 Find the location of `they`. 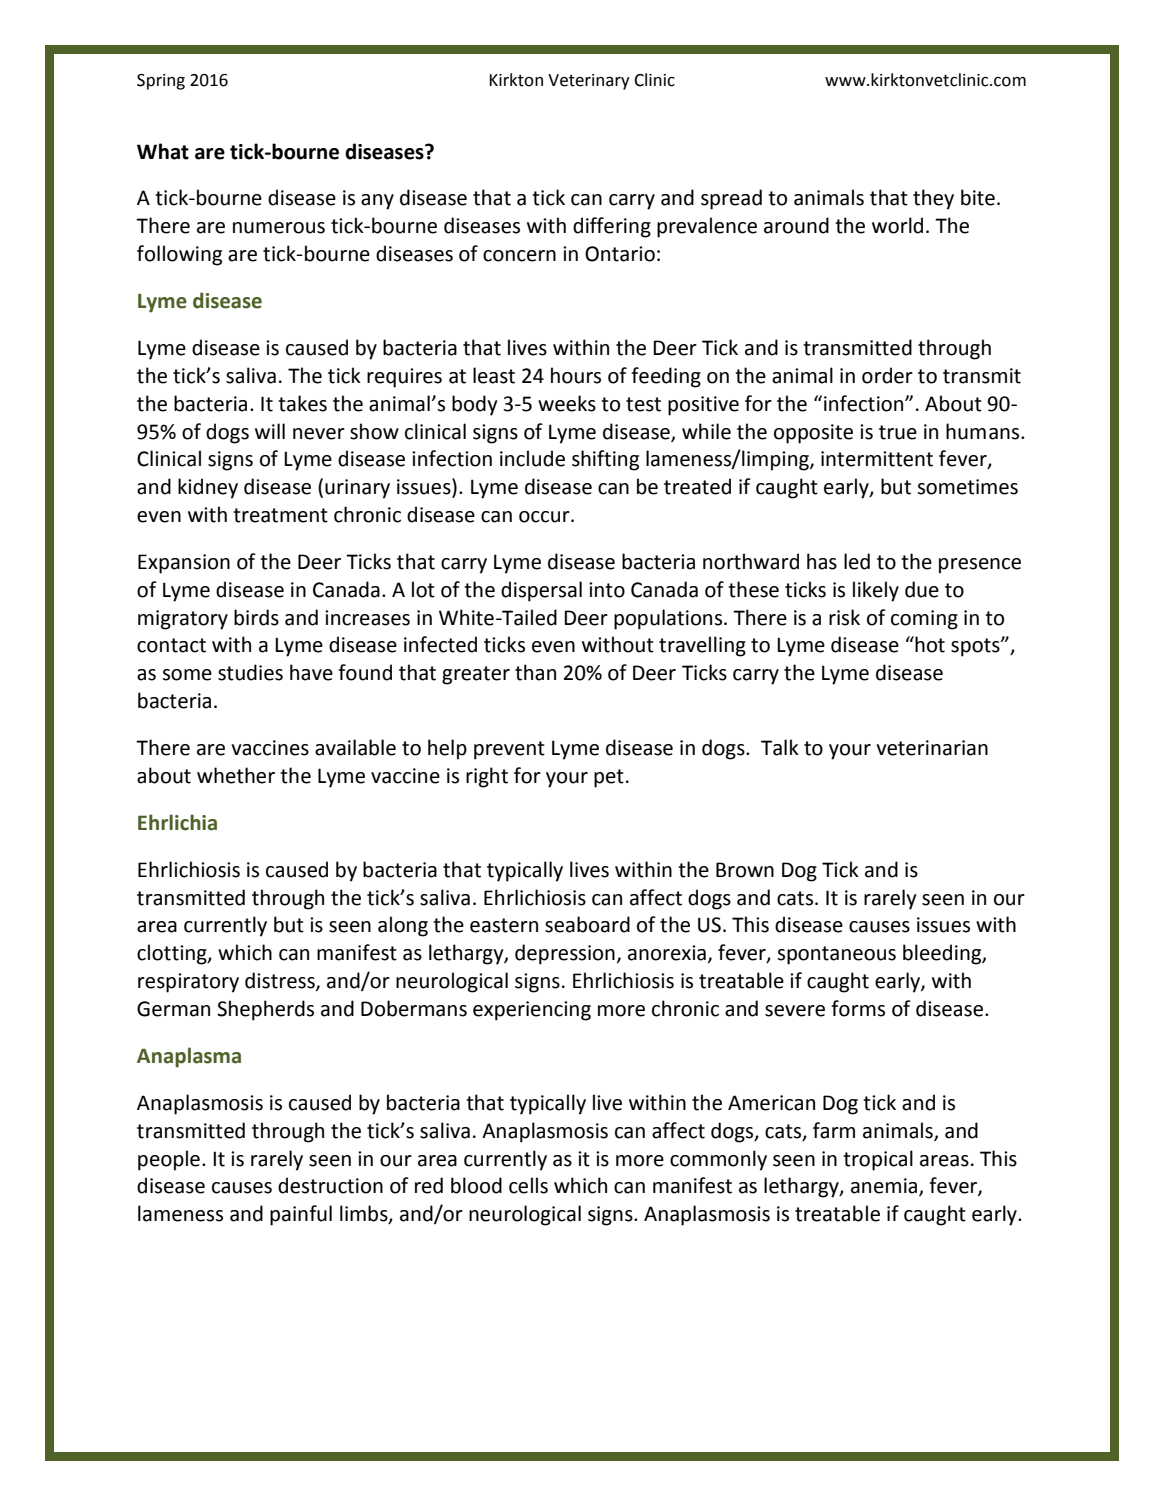

they is located at coordinates (933, 199).
